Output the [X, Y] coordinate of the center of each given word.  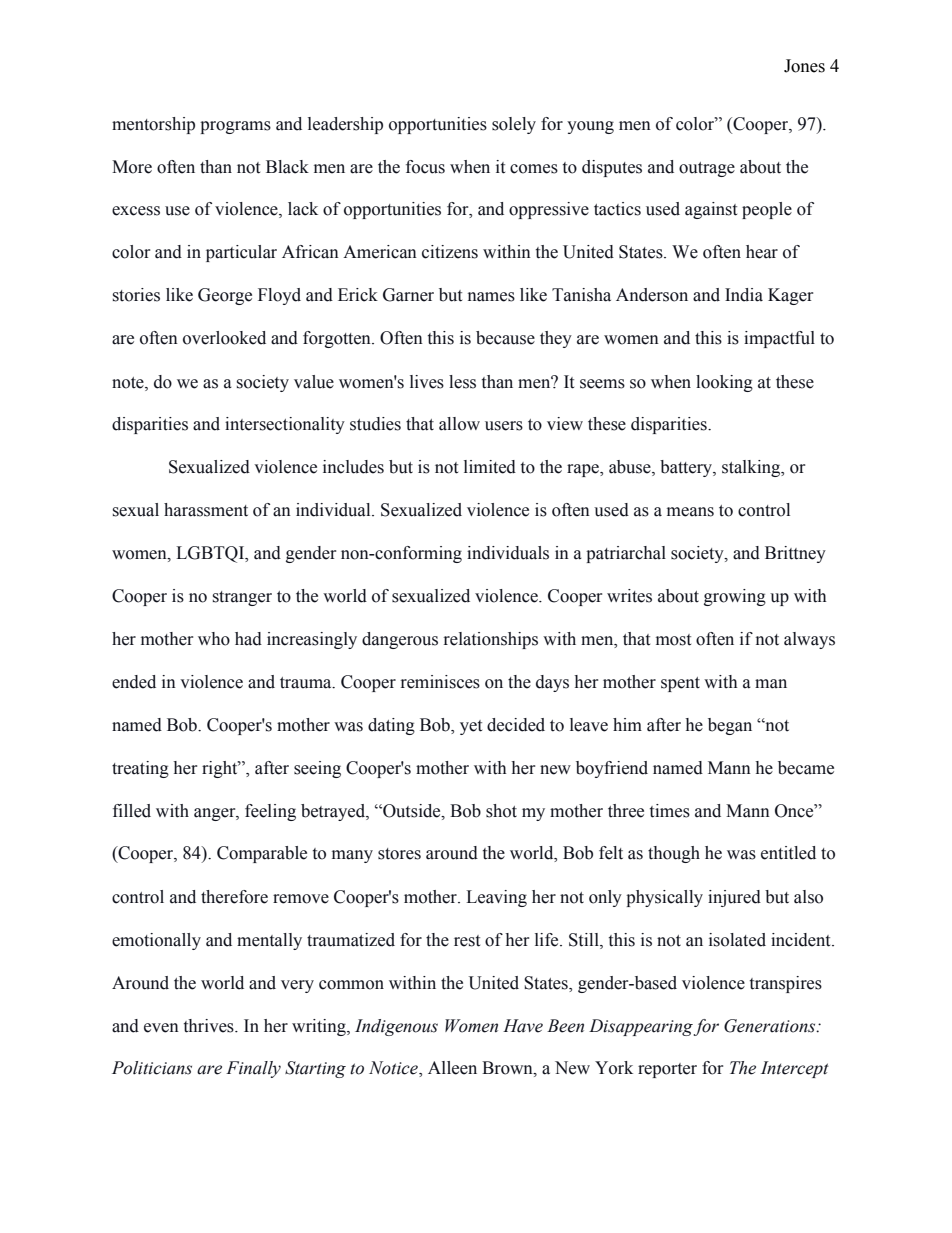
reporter [667, 1070]
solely [514, 125]
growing [735, 597]
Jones [804, 66]
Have [523, 1026]
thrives [210, 1026]
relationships [491, 640]
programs [235, 127]
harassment [206, 510]
